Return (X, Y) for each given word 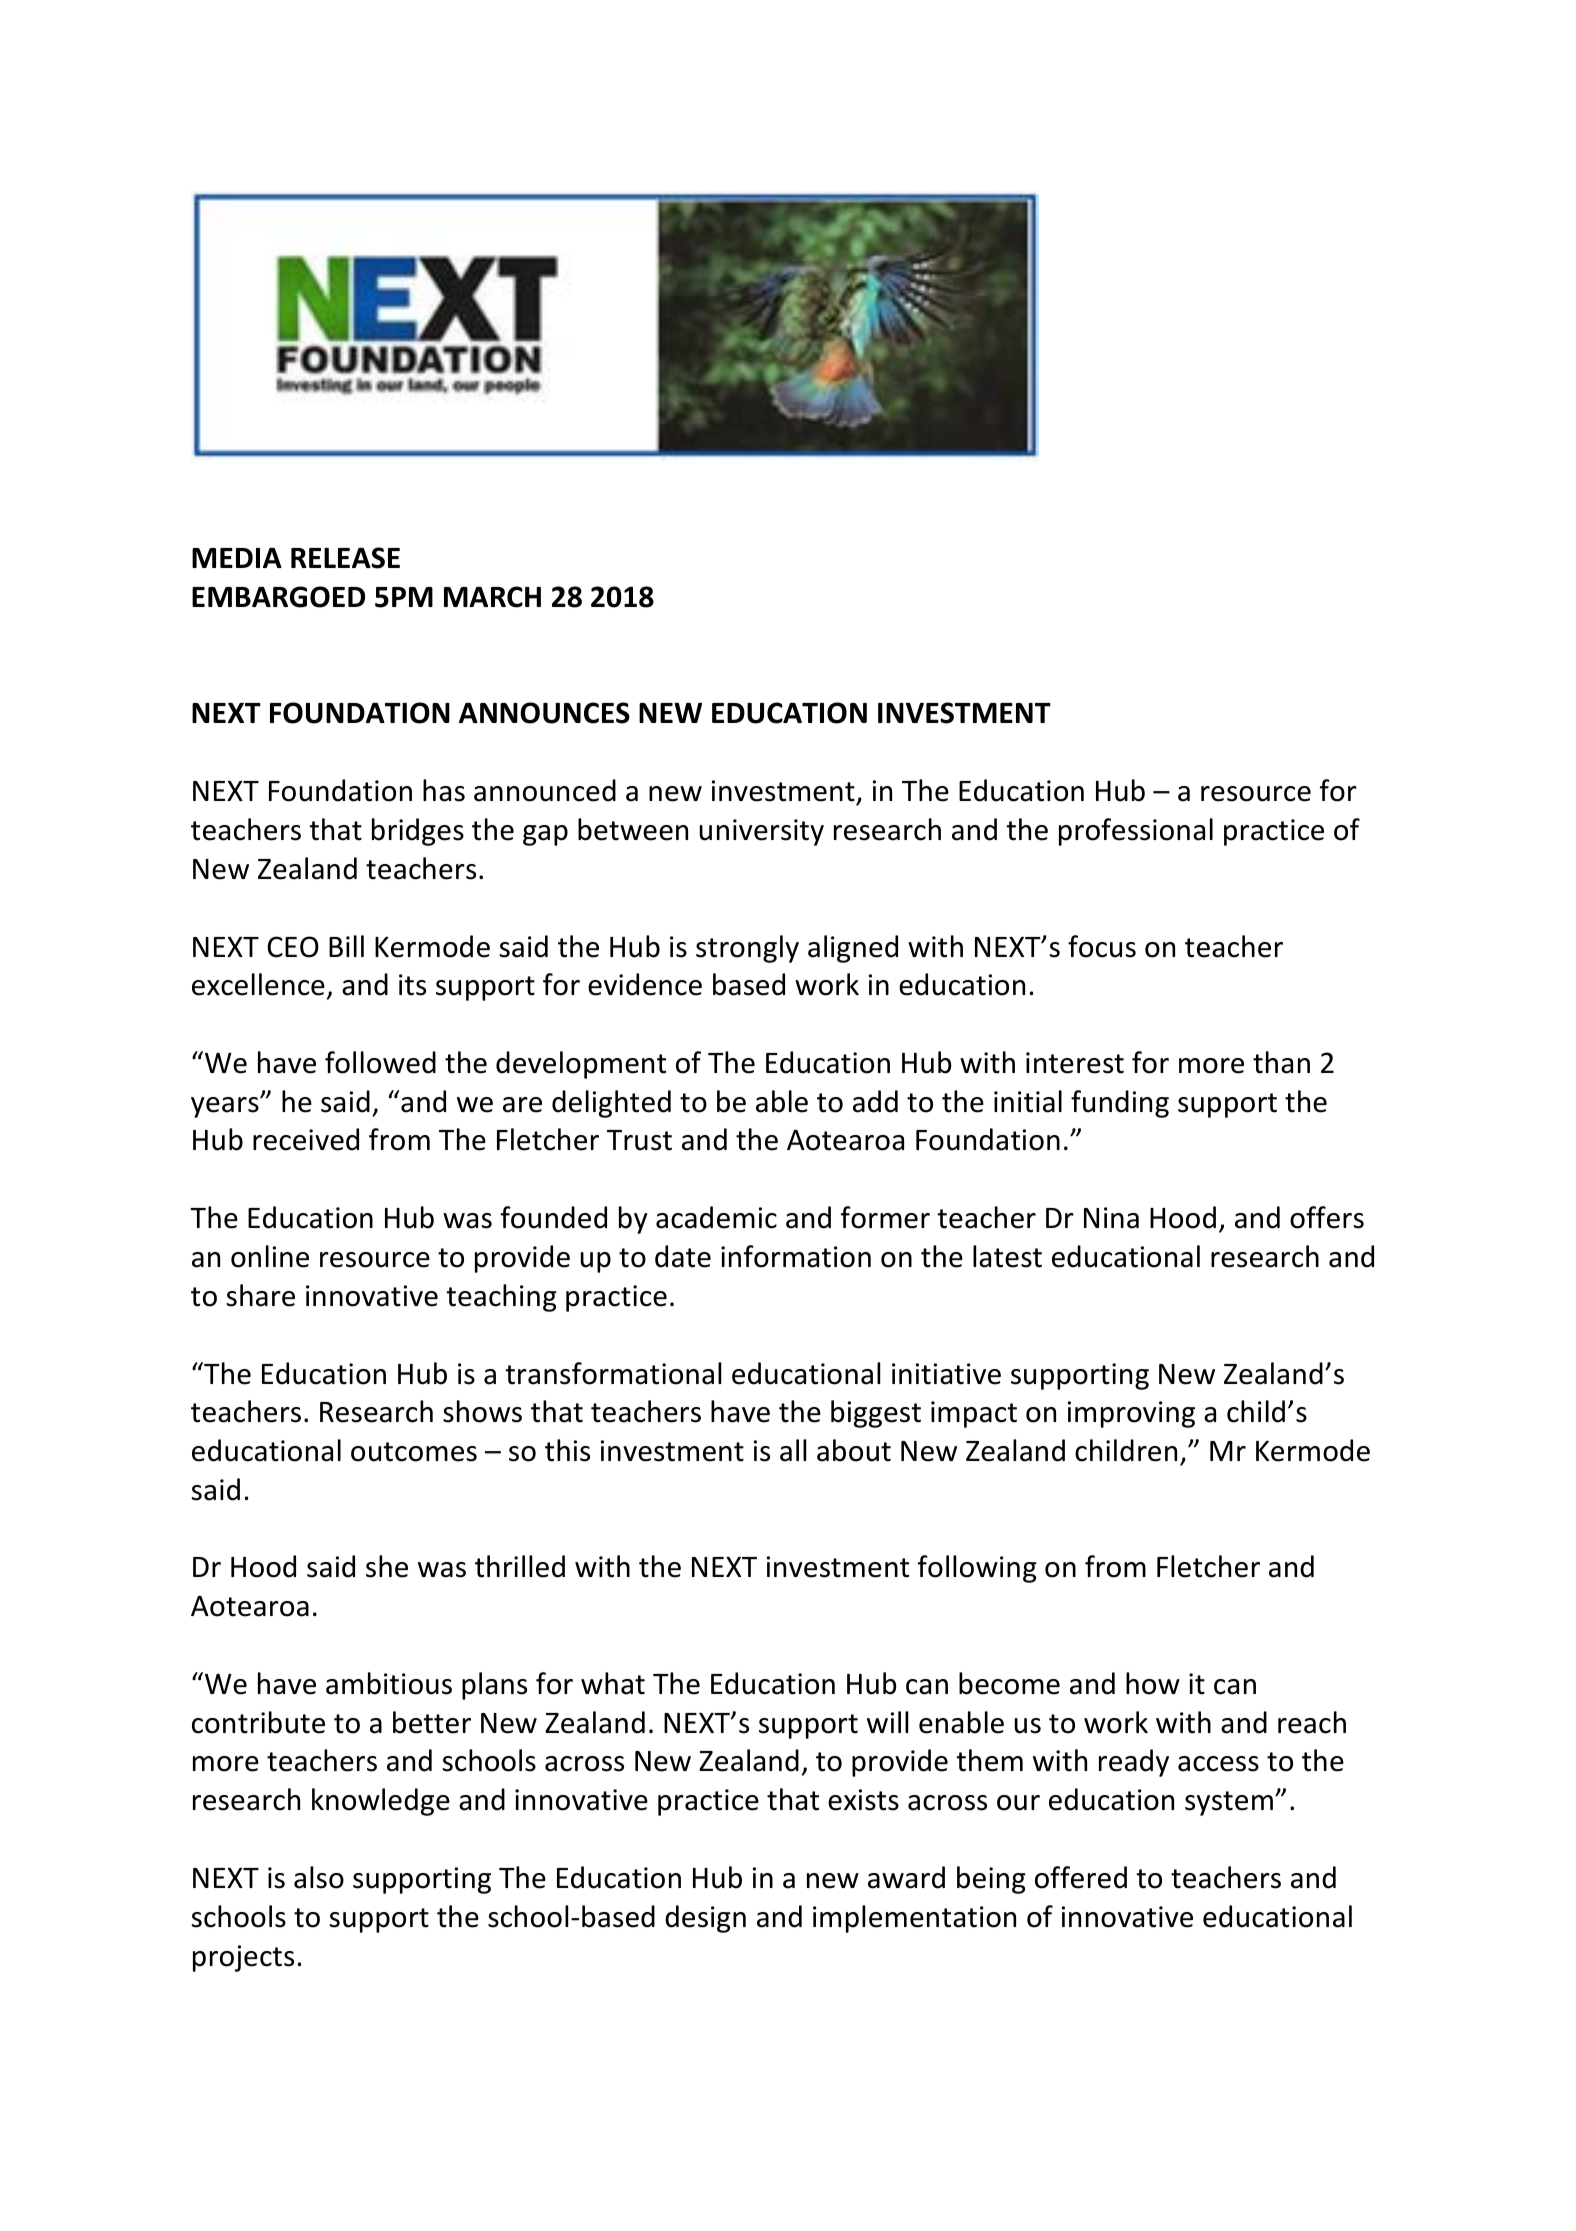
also (319, 1877)
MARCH (492, 597)
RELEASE (345, 558)
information (796, 1256)
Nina (1111, 1218)
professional (1136, 832)
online (270, 1256)
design (705, 1919)
